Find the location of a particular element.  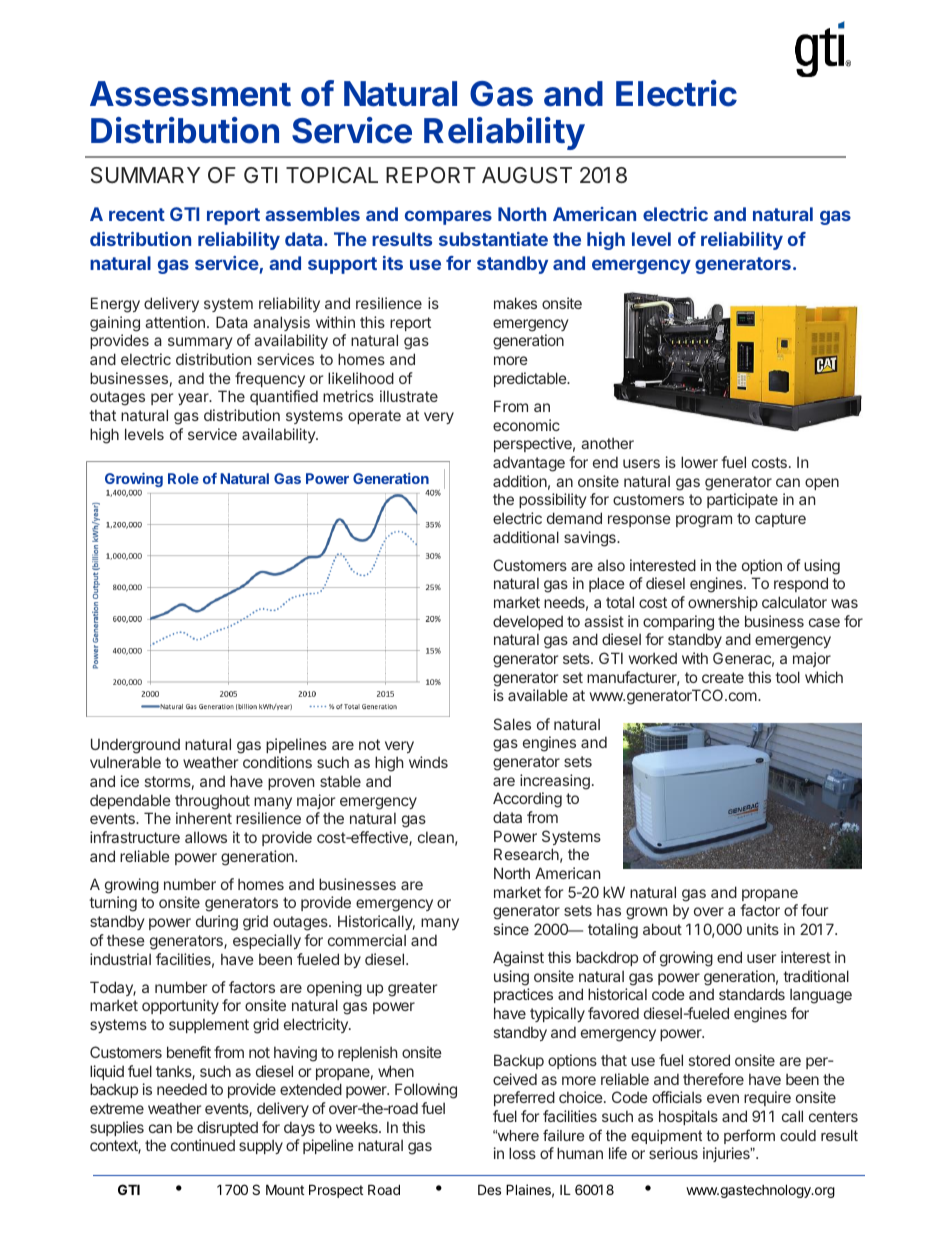

Role is located at coordinates (183, 478).
